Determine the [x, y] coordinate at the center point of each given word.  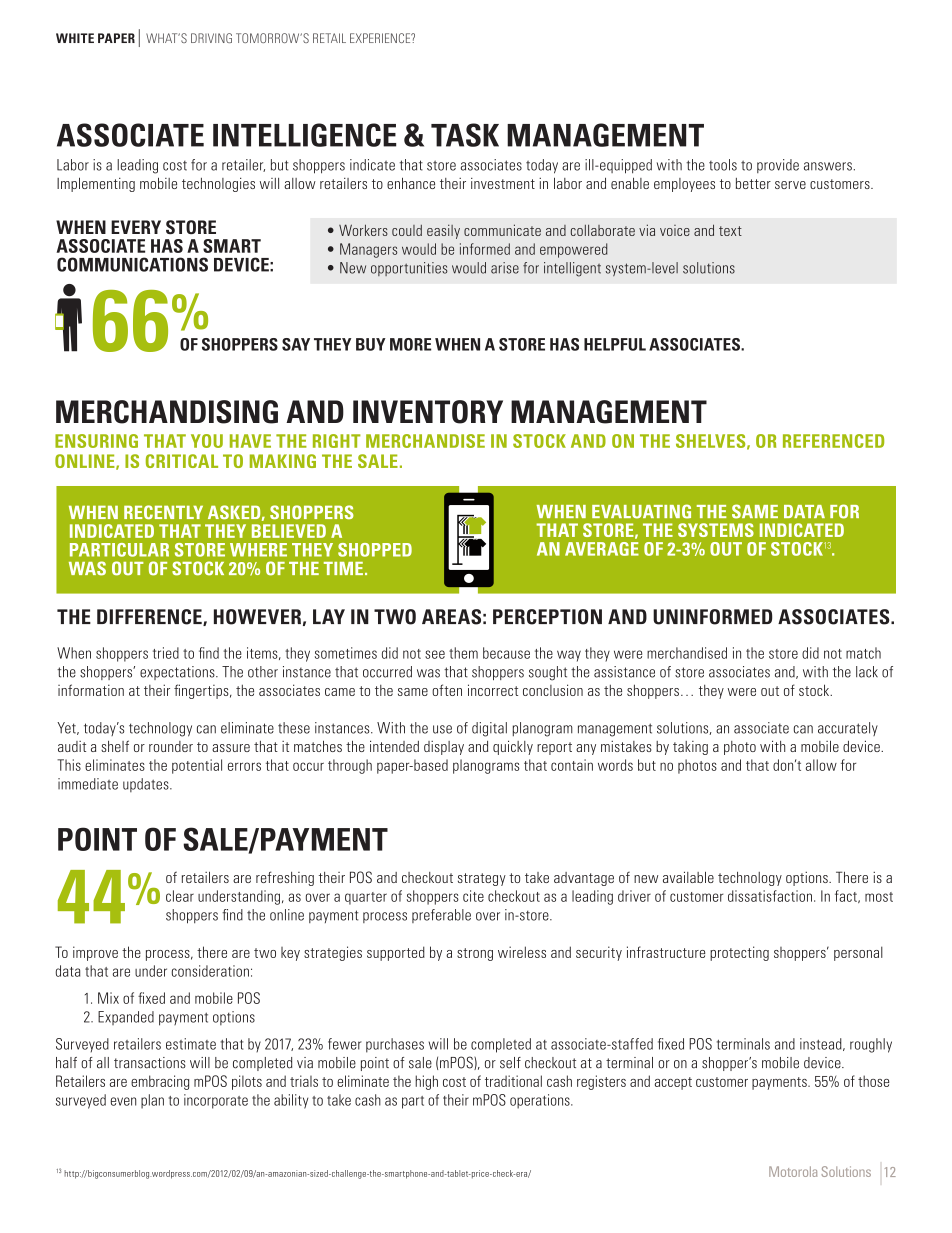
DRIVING [211, 38]
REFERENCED [833, 441]
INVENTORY [428, 412]
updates [147, 785]
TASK [465, 135]
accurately [848, 729]
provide [778, 166]
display [444, 748]
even [123, 1101]
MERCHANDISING [167, 412]
